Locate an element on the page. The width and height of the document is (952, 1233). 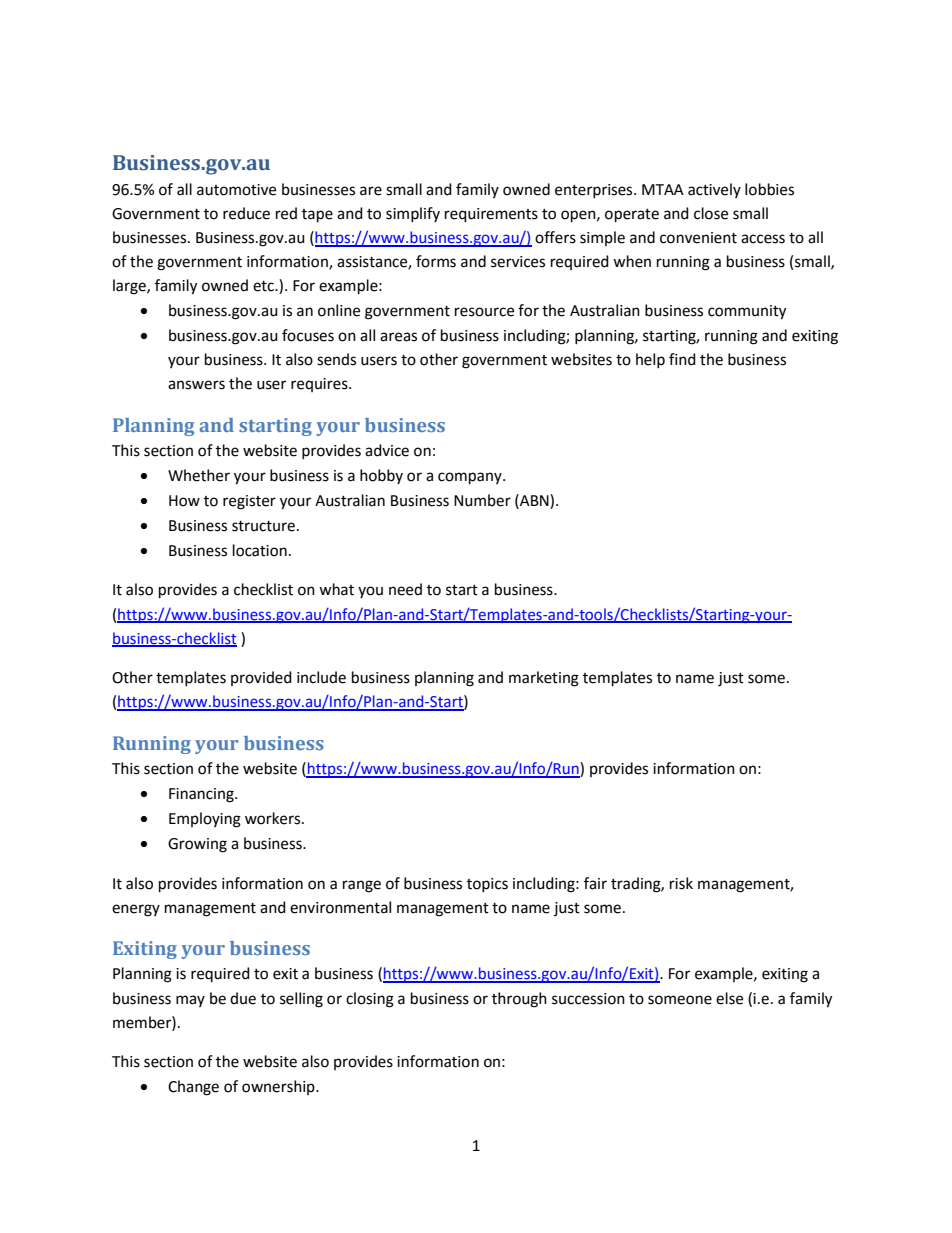
else is located at coordinates (729, 998).
